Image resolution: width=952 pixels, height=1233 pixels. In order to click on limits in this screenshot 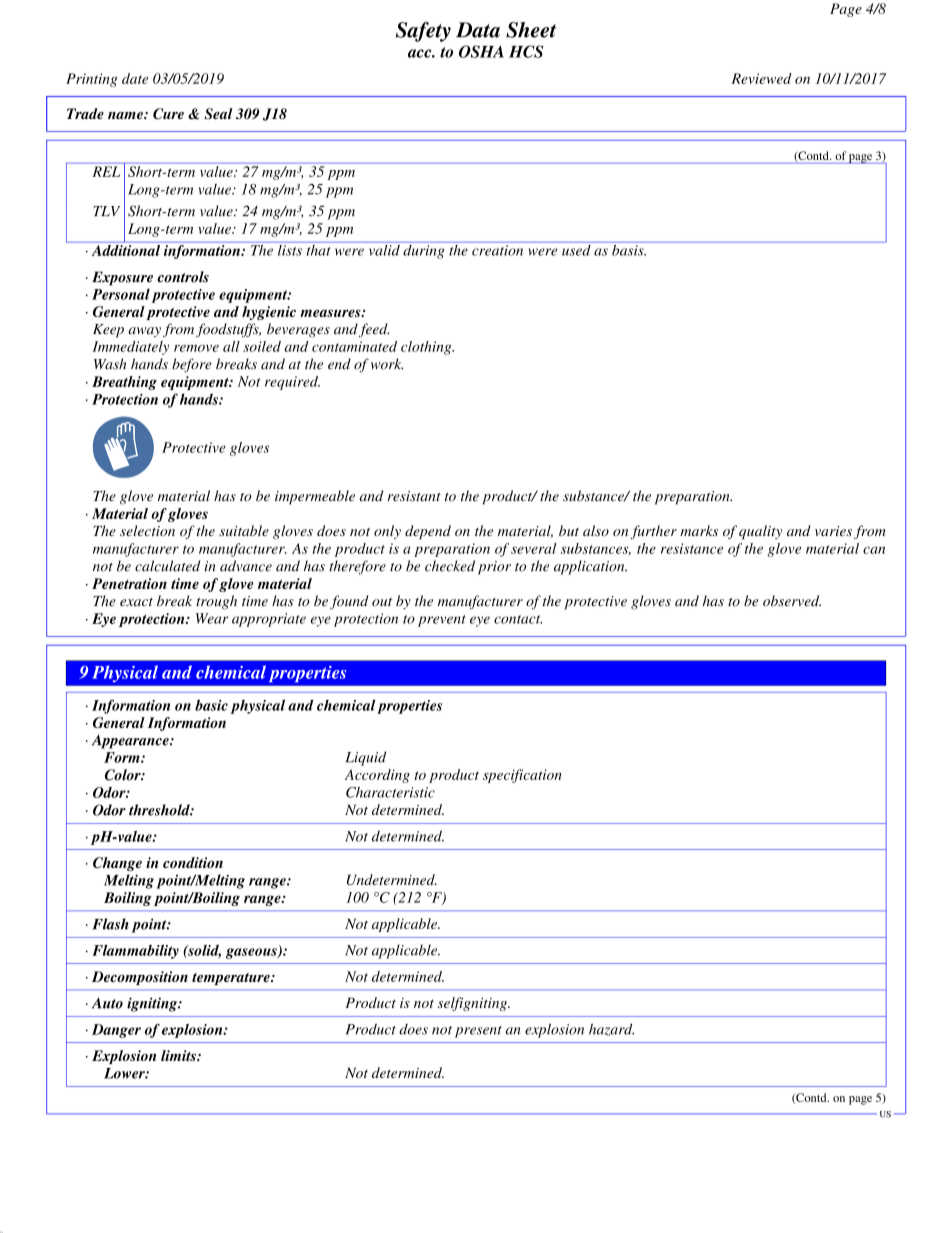, I will do `click(179, 1055)`.
